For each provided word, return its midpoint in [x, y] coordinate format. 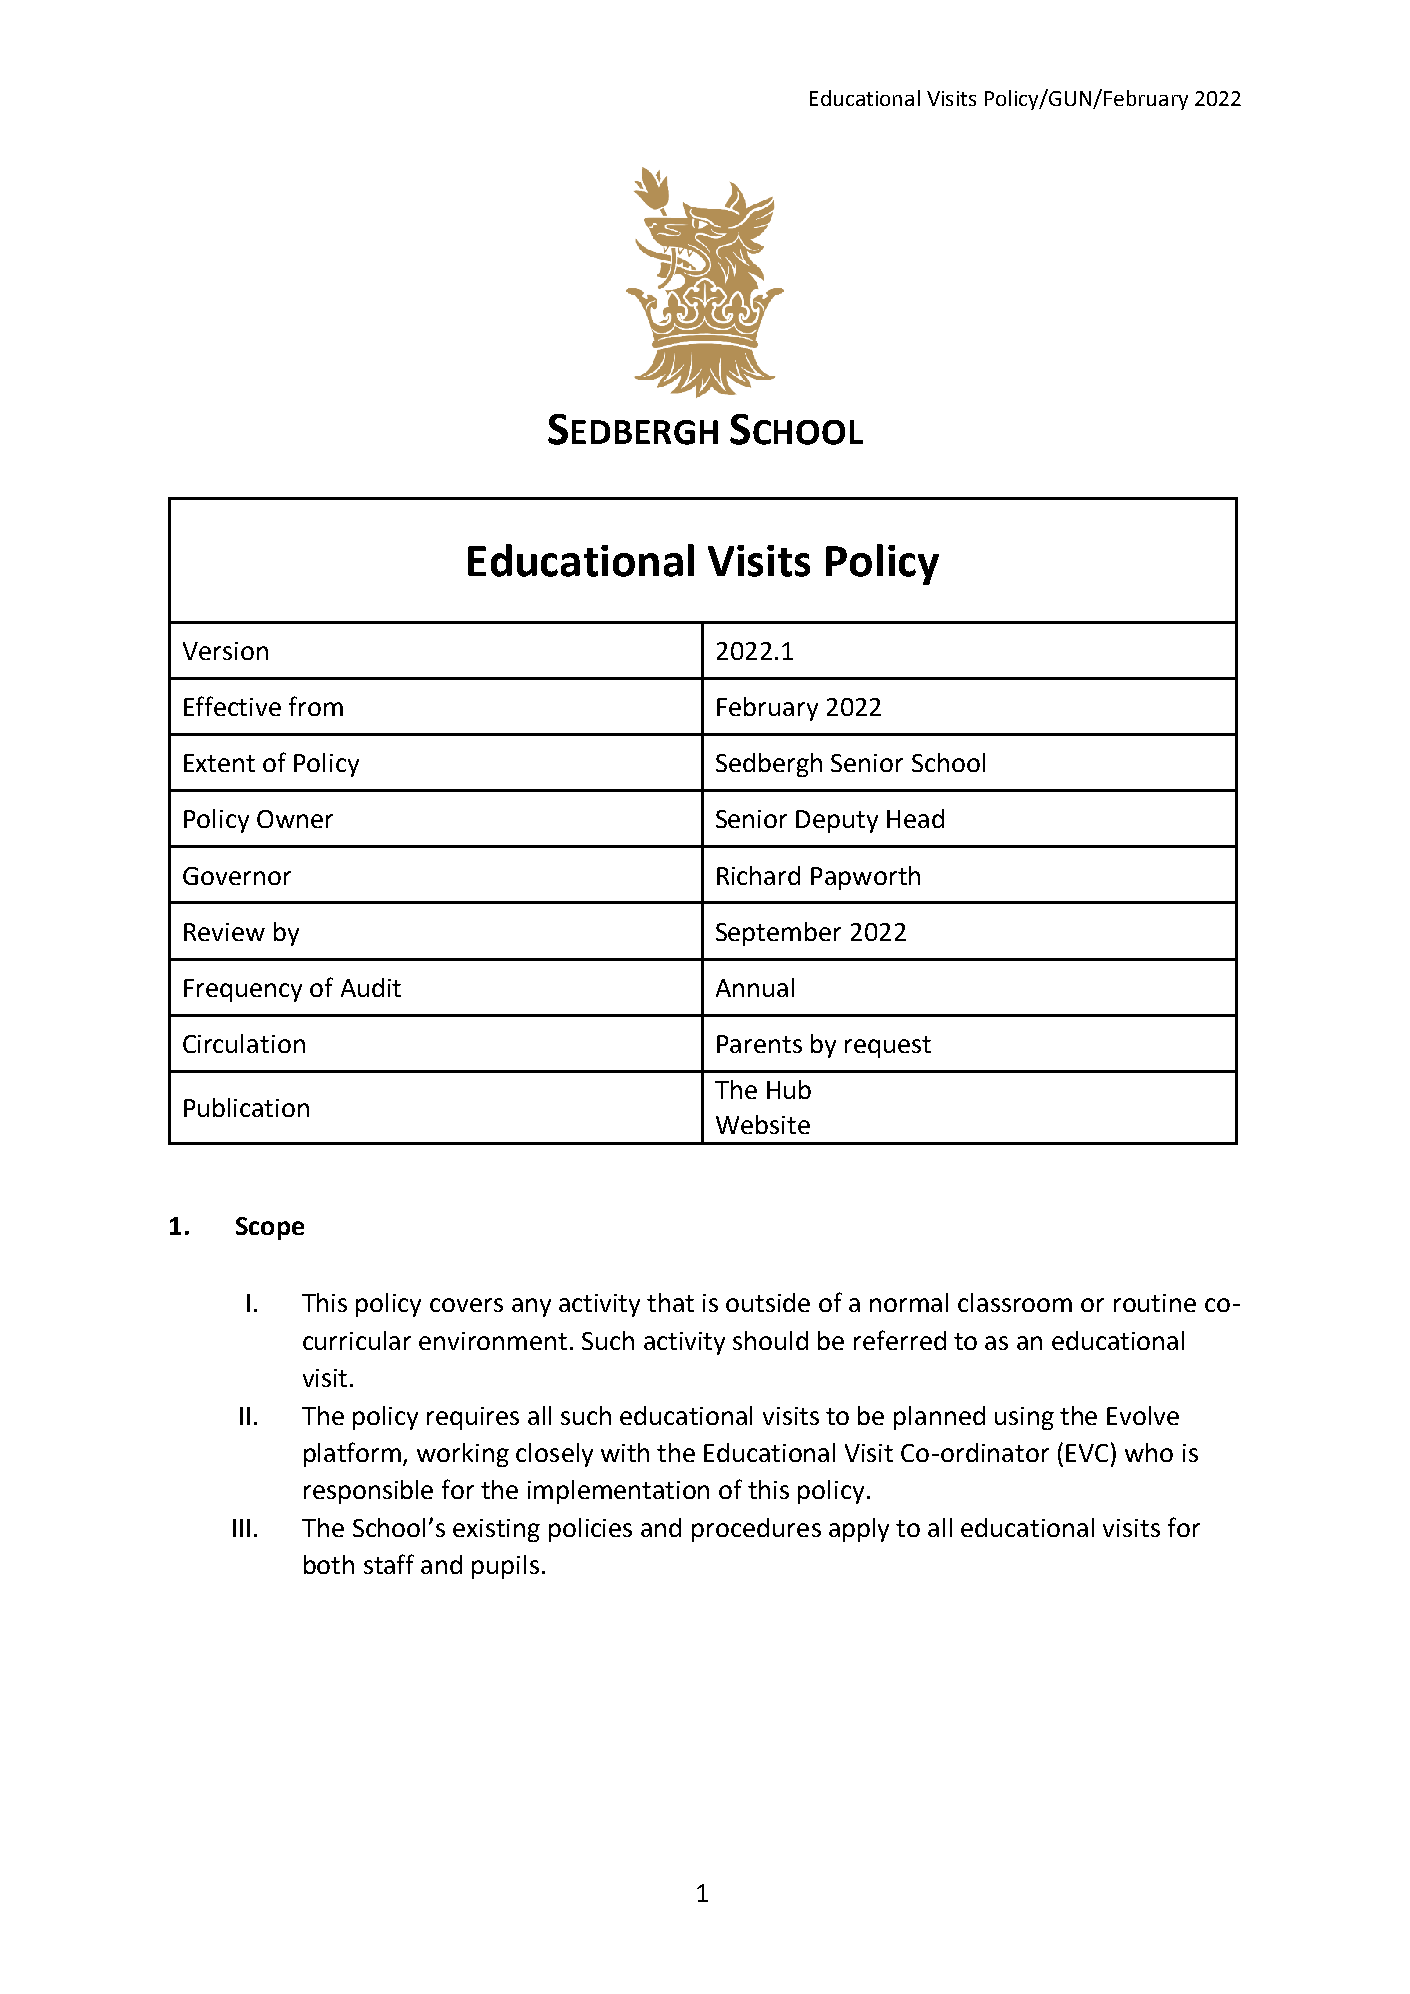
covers [466, 1305]
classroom [1015, 1302]
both [329, 1564]
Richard [758, 875]
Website [763, 1124]
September [778, 934]
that [670, 1302]
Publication [246, 1107]
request [888, 1047]
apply [859, 1530]
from [316, 706]
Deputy [837, 821]
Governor [237, 876]
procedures [756, 1530]
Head [915, 818]
